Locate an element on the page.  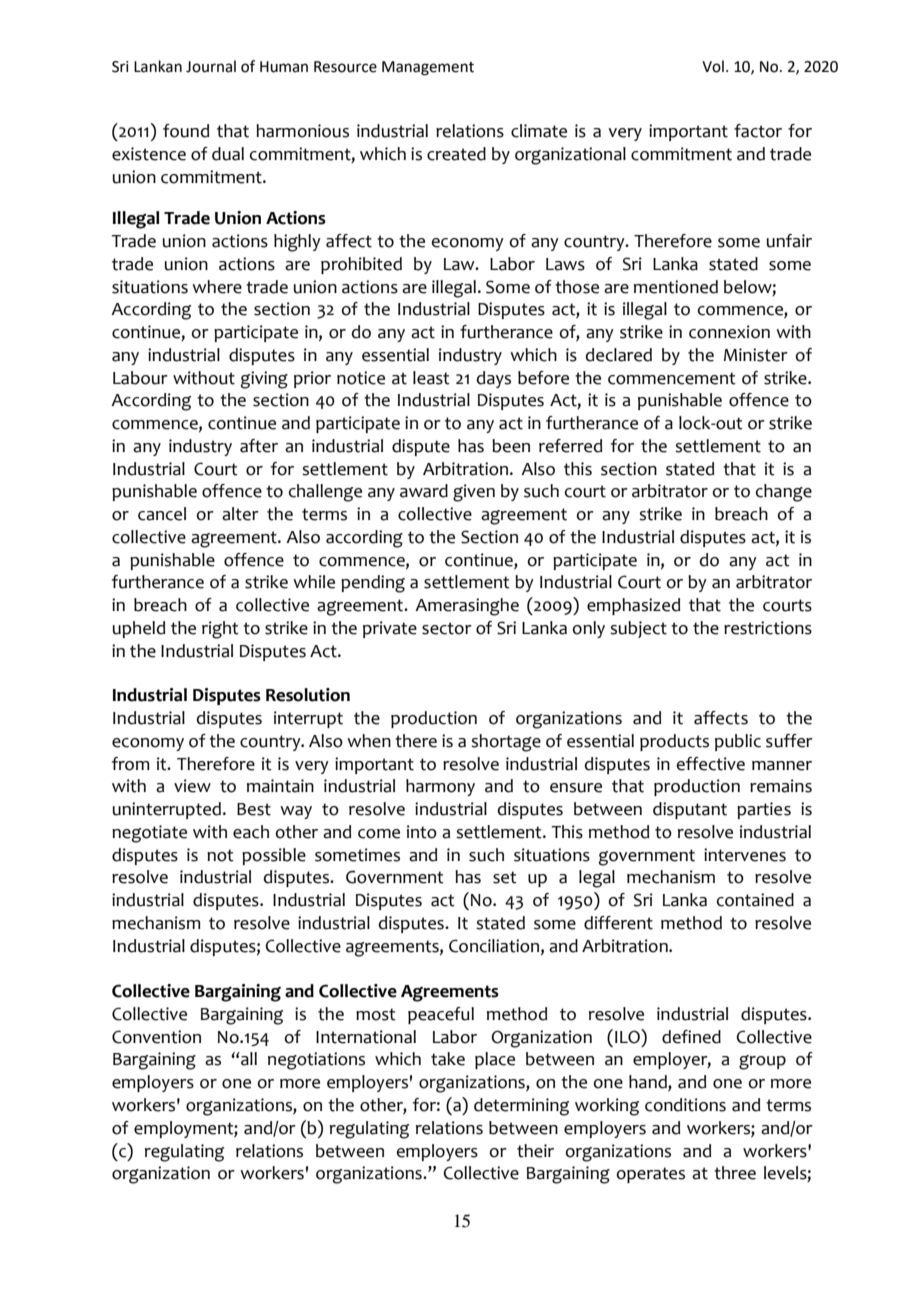
right is located at coordinates (220, 630).
